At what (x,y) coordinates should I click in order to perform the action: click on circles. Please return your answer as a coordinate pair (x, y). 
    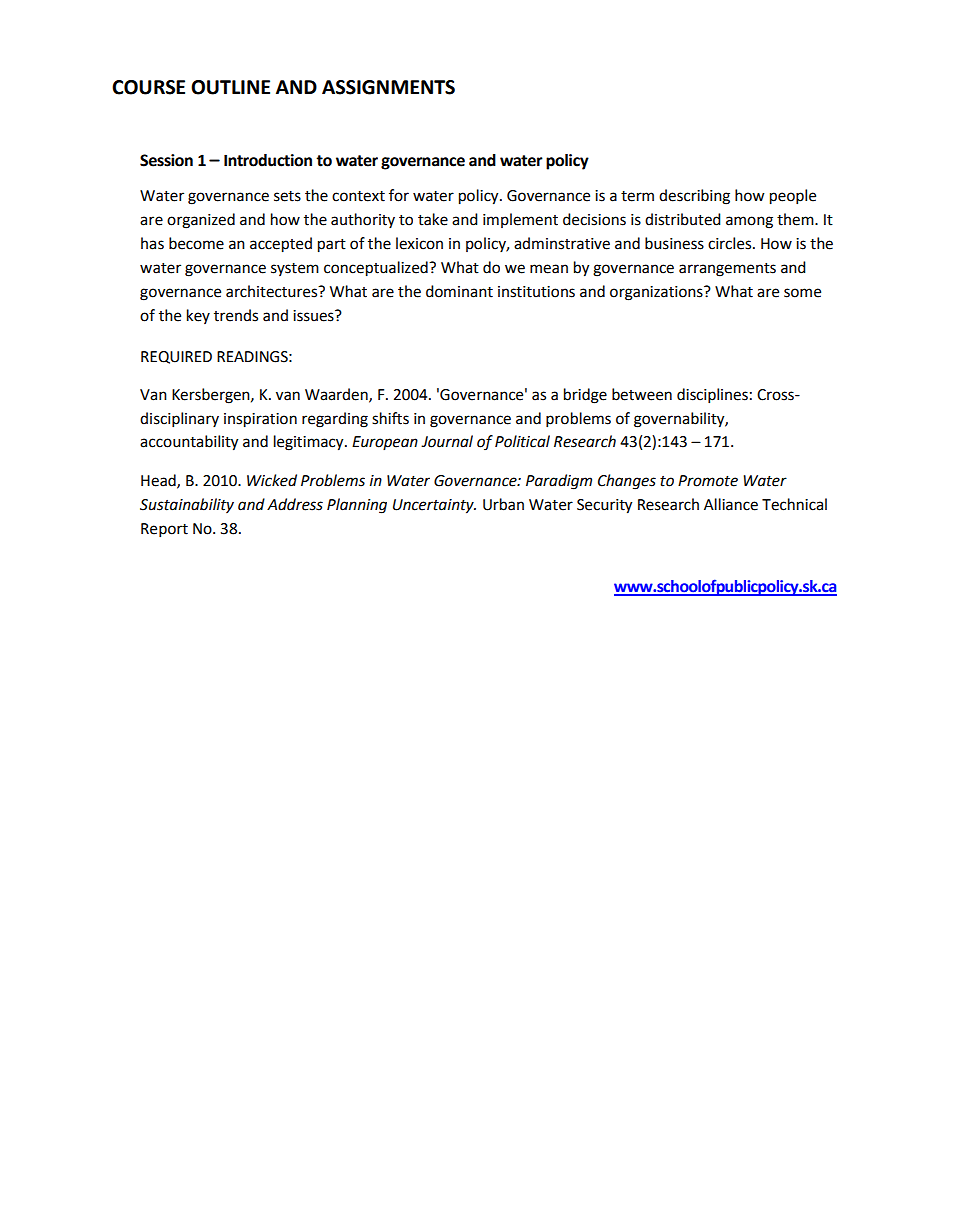
    Looking at the image, I should click on (731, 243).
